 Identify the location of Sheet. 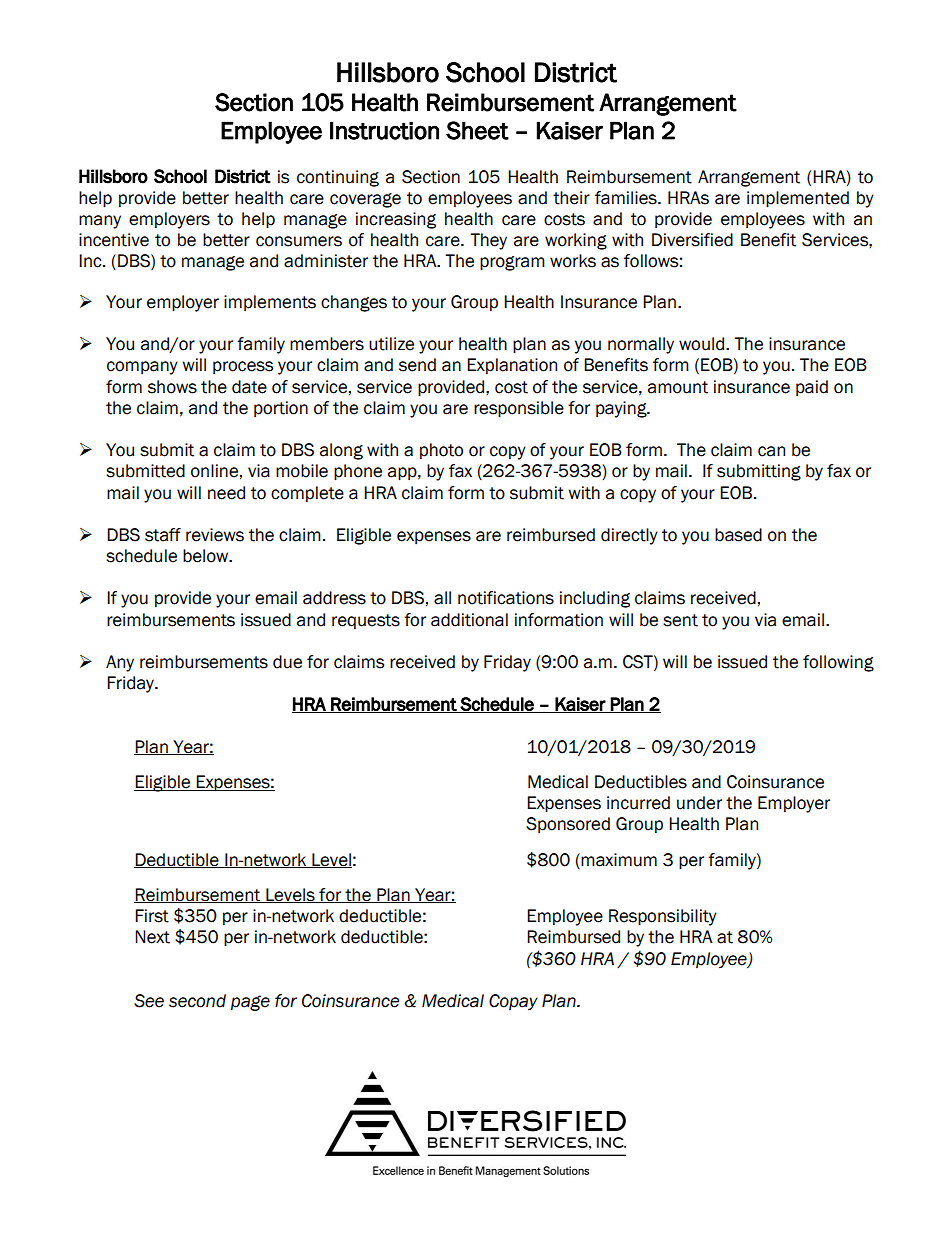
(477, 130).
